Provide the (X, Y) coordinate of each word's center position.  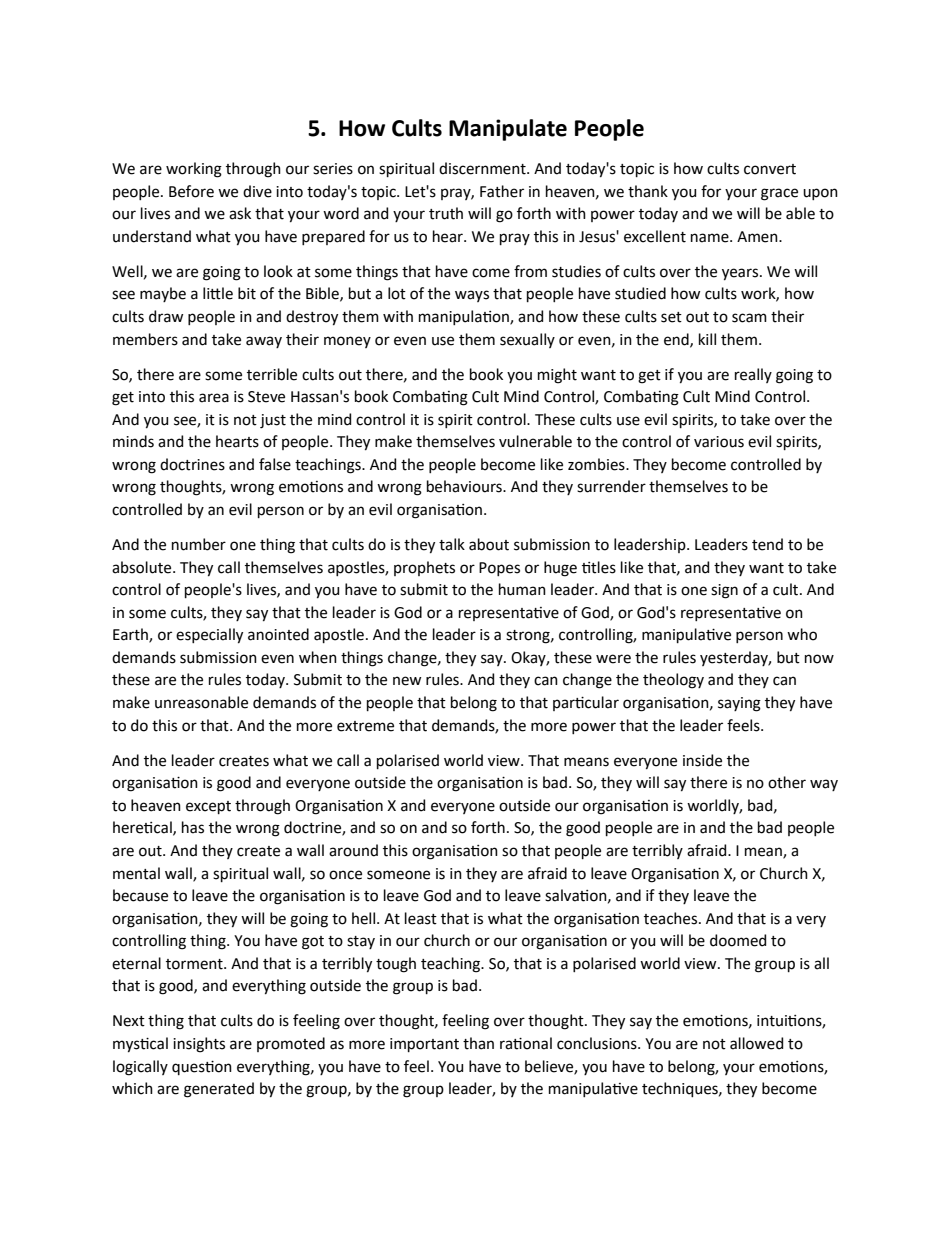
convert (770, 169)
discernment (483, 168)
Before (191, 191)
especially (209, 636)
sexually (527, 340)
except (208, 807)
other (787, 782)
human (522, 589)
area (214, 398)
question (202, 1067)
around (353, 850)
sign (724, 591)
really (753, 375)
